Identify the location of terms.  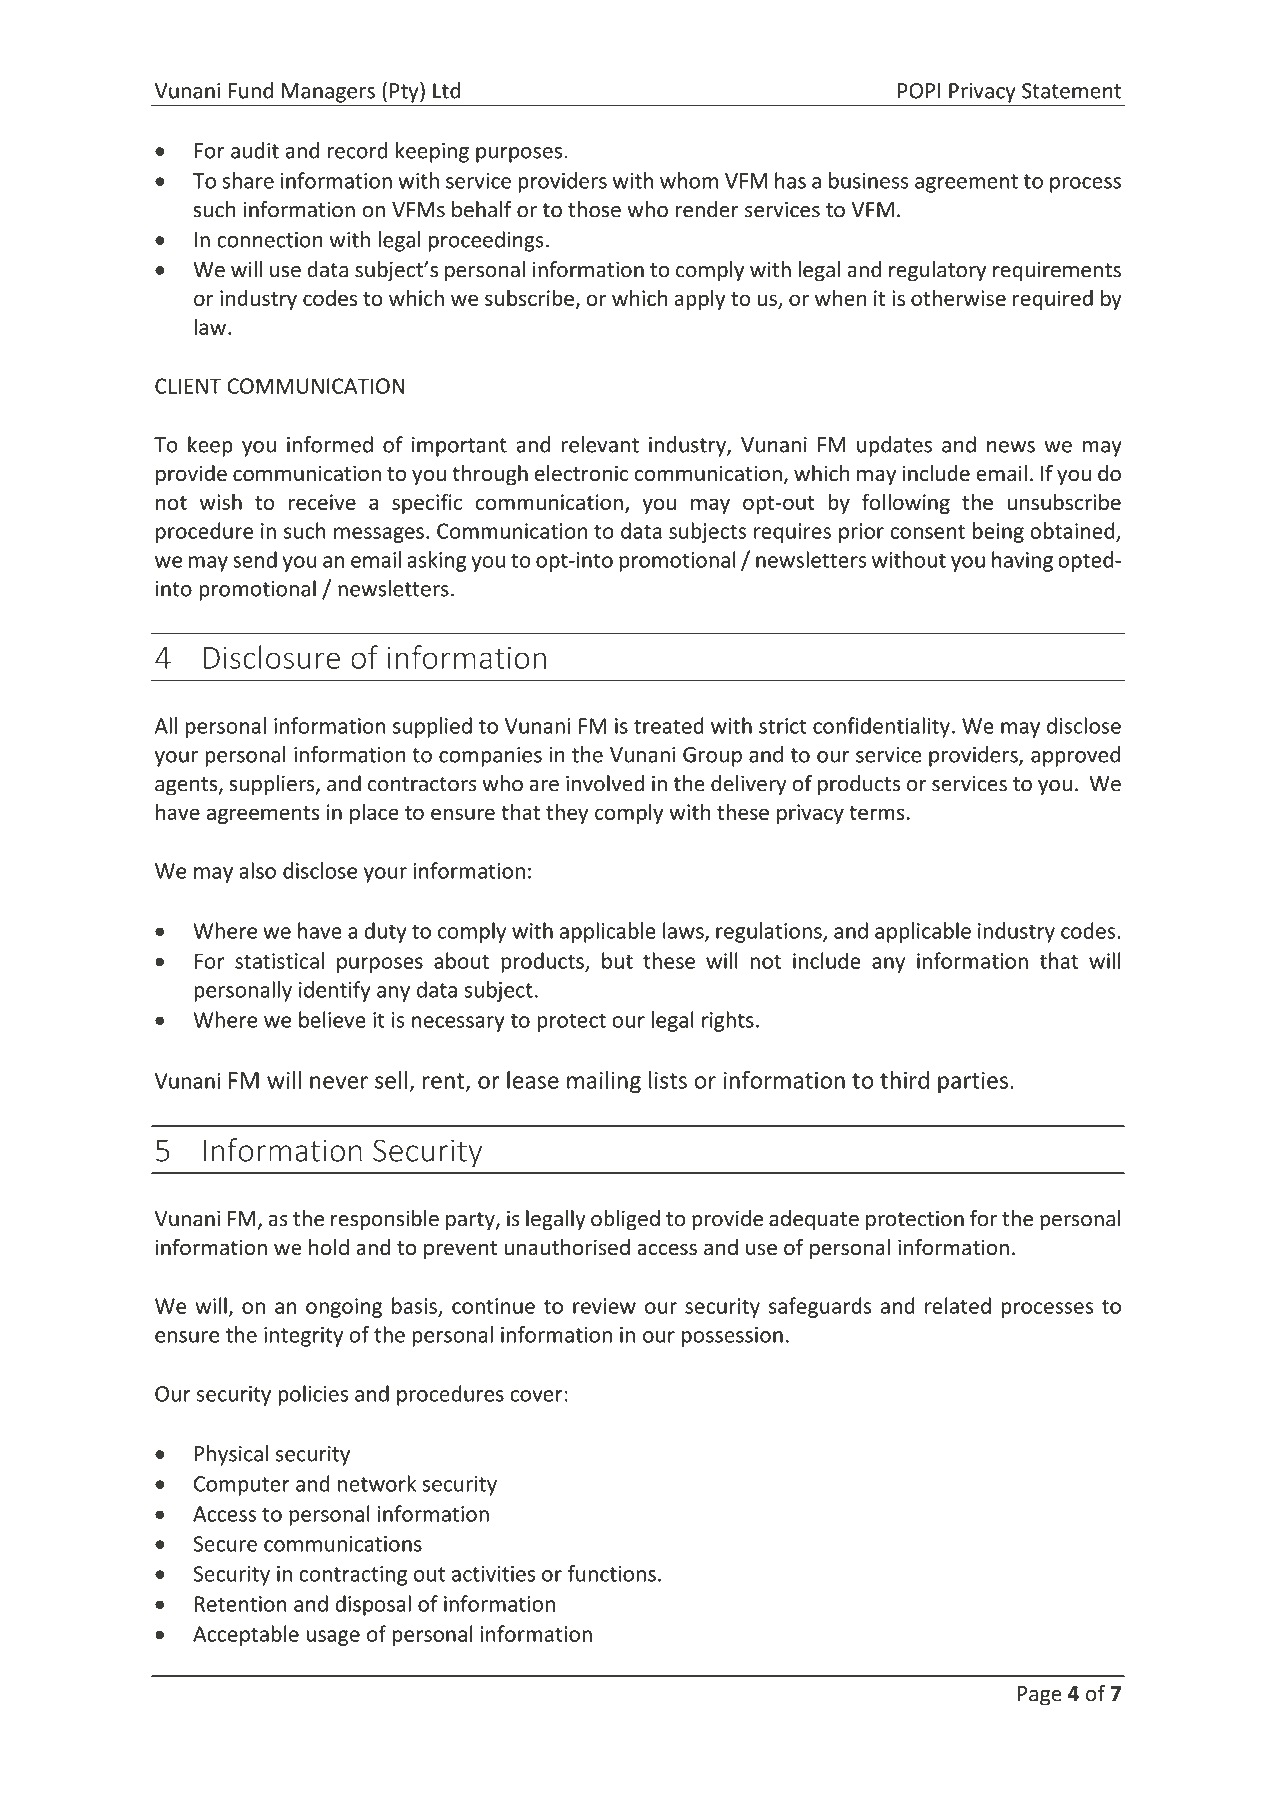
(877, 813).
